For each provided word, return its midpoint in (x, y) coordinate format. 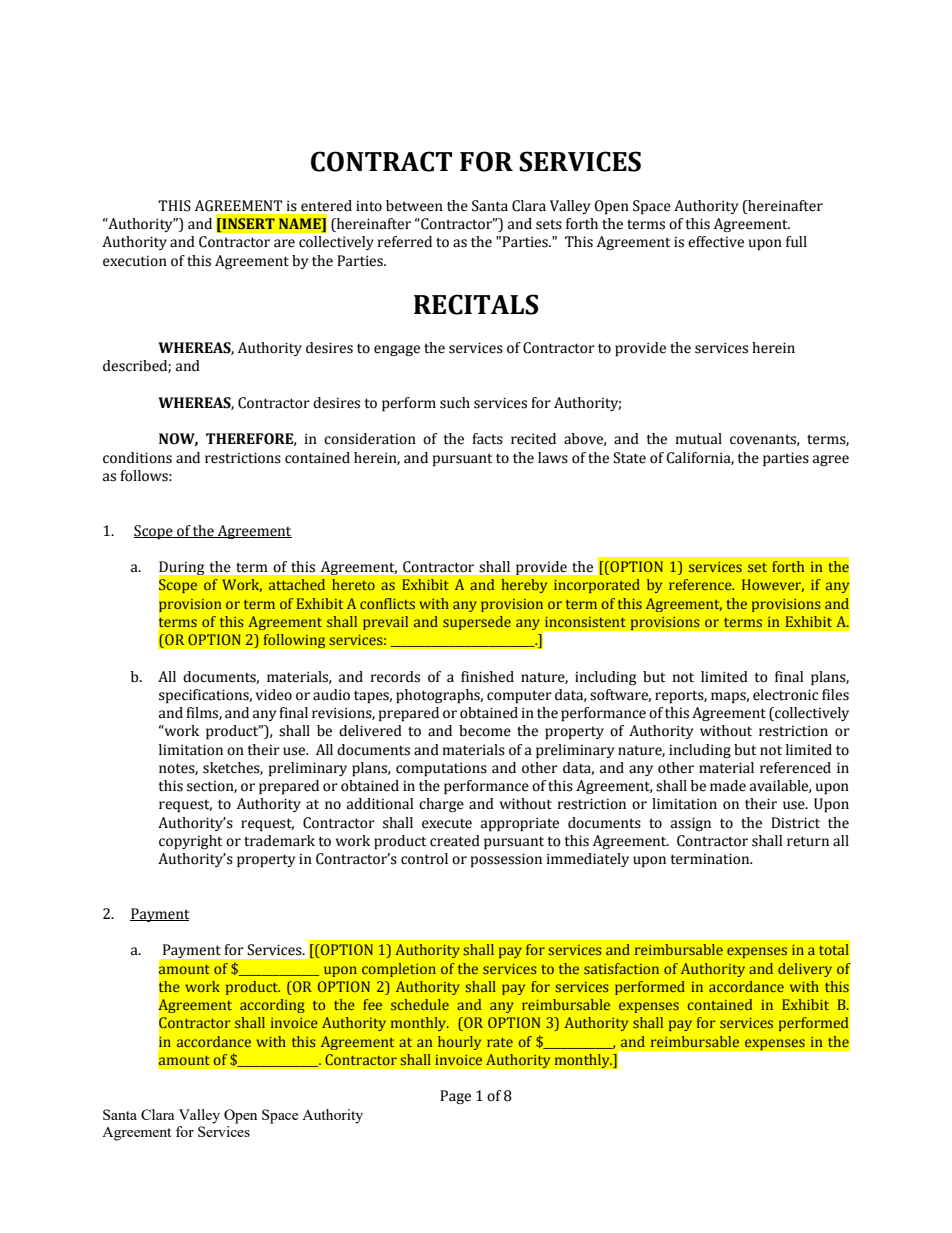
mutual (699, 439)
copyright (190, 842)
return (808, 841)
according (272, 1006)
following (294, 641)
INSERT (247, 225)
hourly (459, 1043)
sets (549, 224)
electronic (786, 695)
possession (506, 860)
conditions (137, 458)
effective (716, 242)
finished (487, 677)
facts (487, 439)
